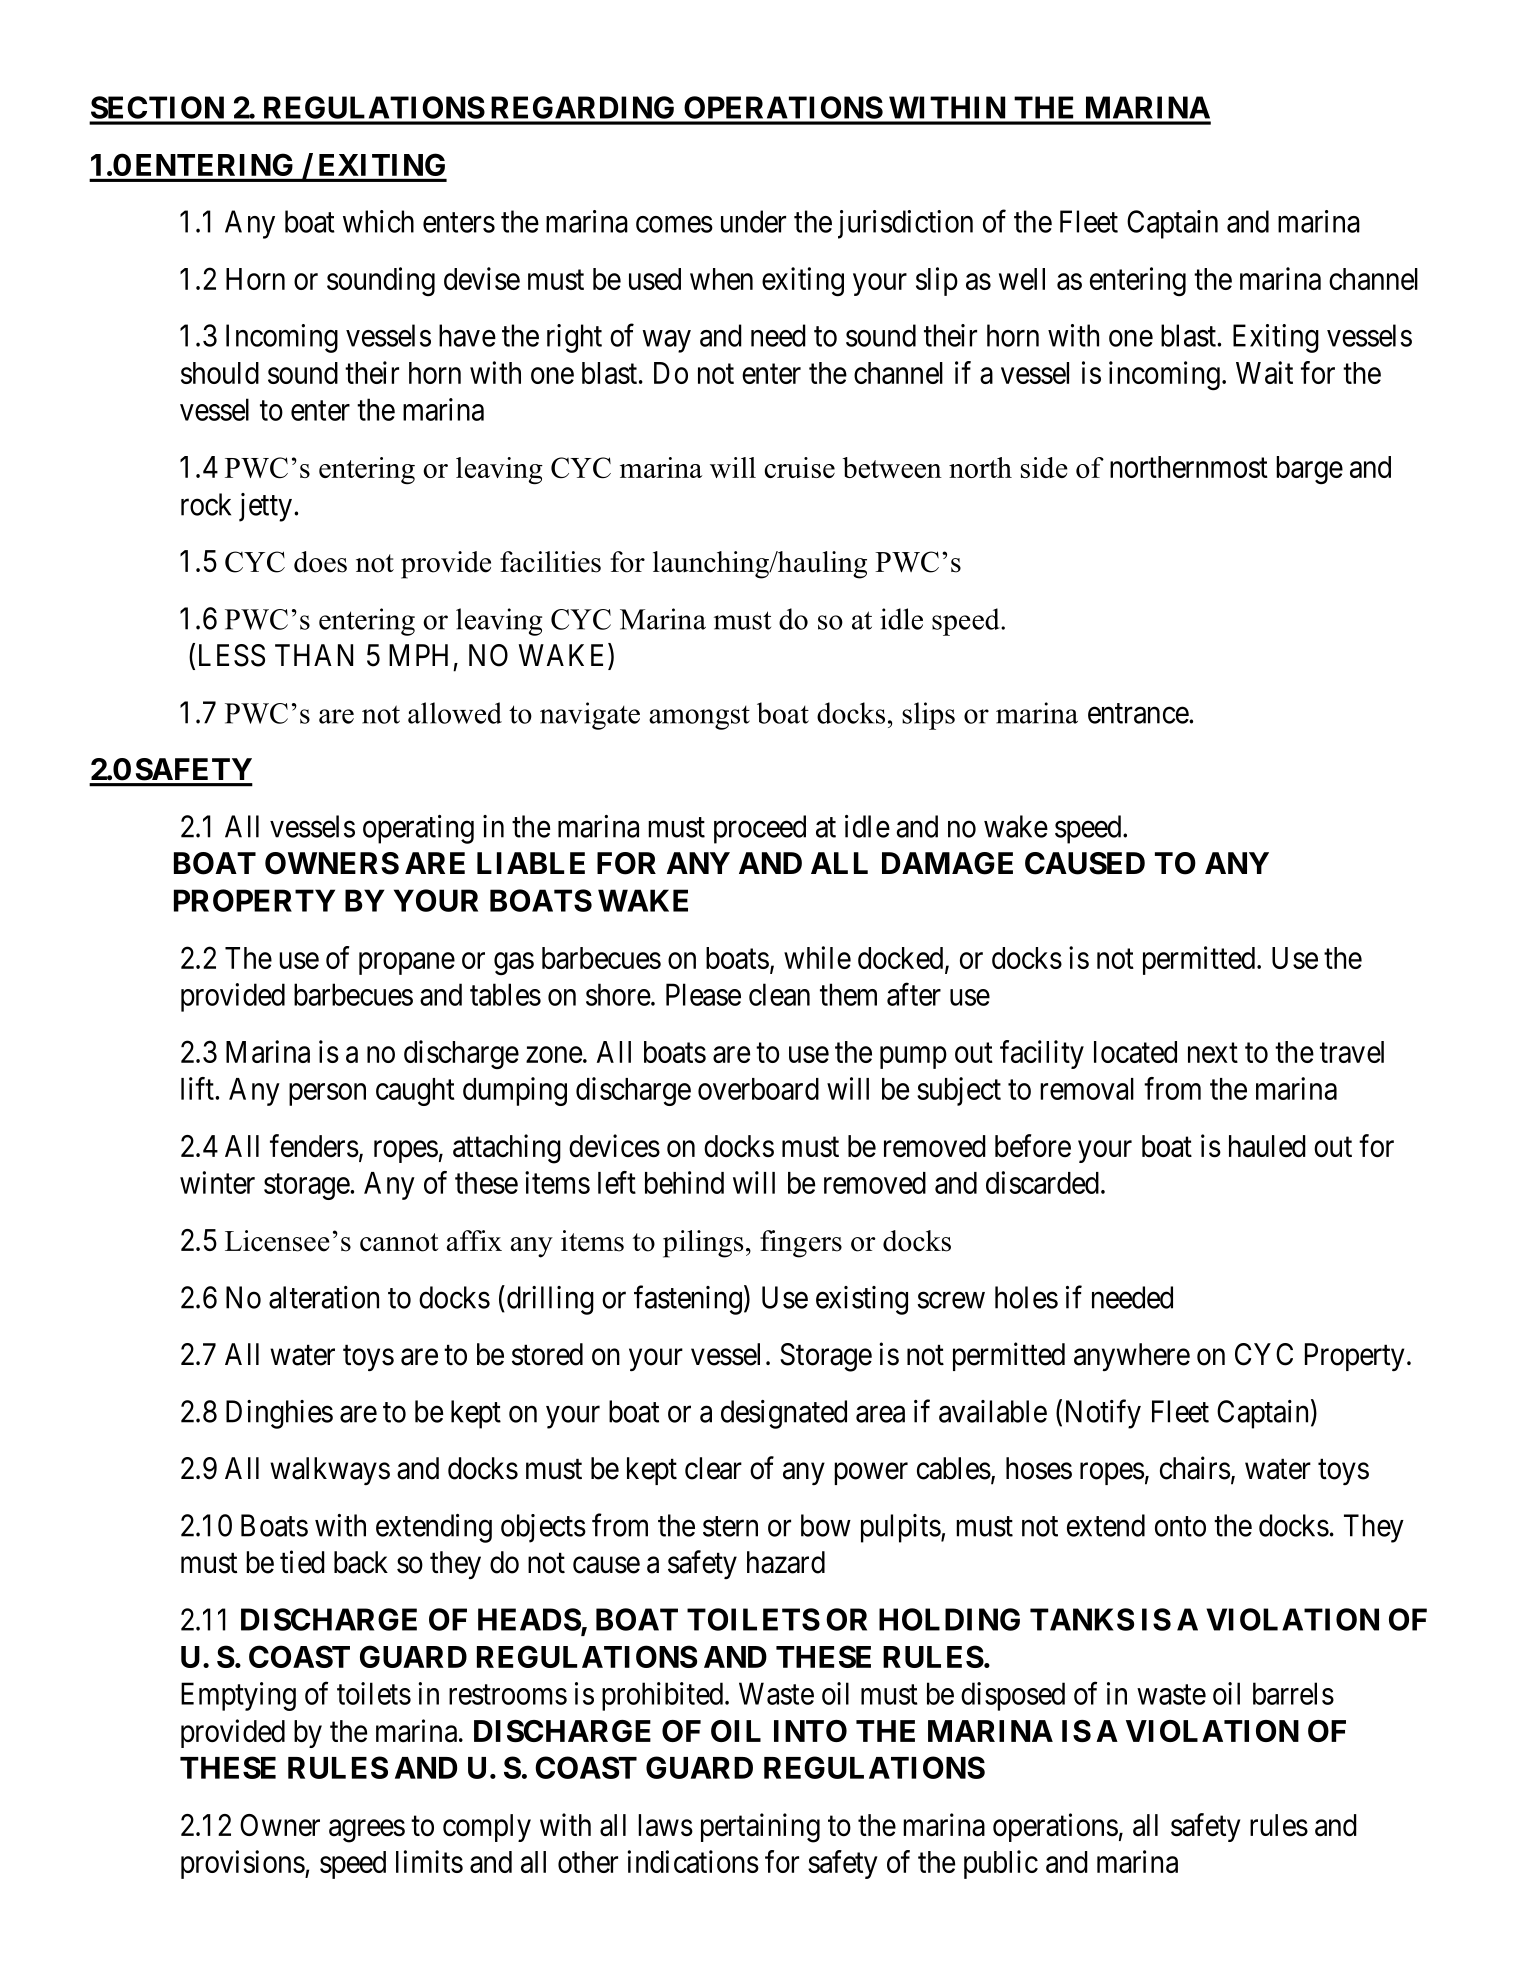  What do you see at coordinates (1293, 1693) in the document?
I see `barrels` at bounding box center [1293, 1693].
